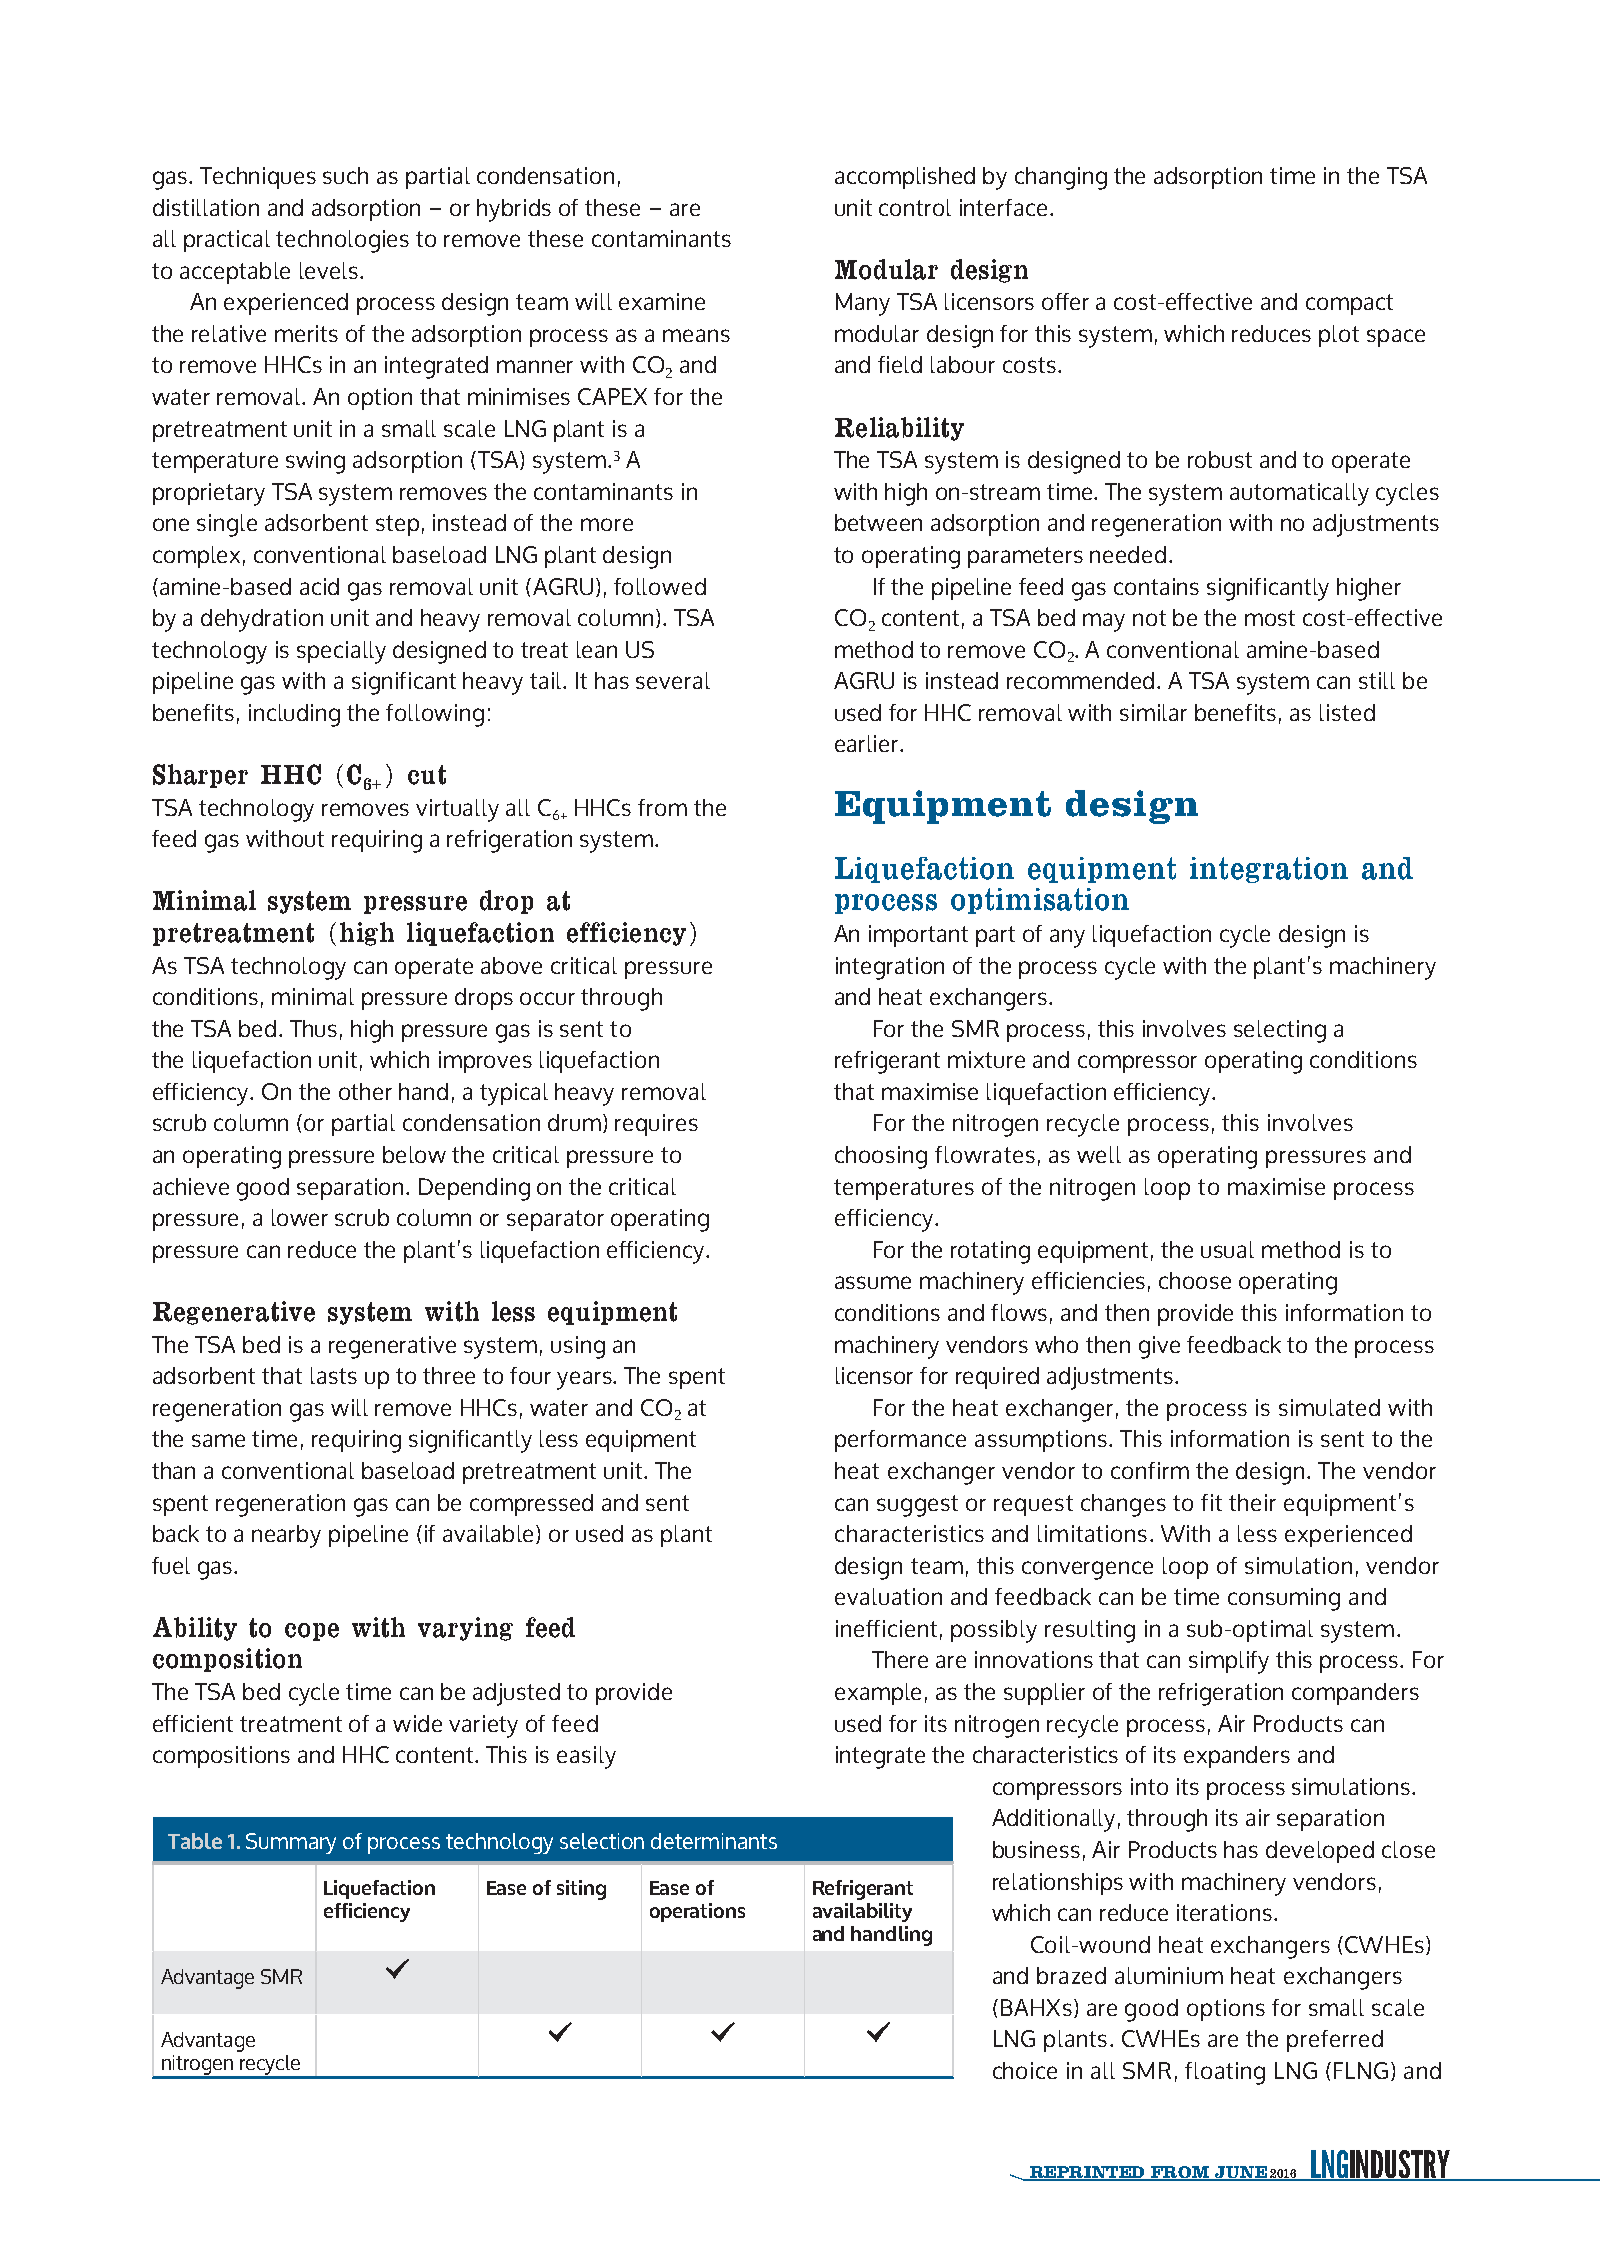 The height and width of the screenshot is (2263, 1600). Describe the element at coordinates (1229, 1662) in the screenshot. I see `simplify` at that location.
